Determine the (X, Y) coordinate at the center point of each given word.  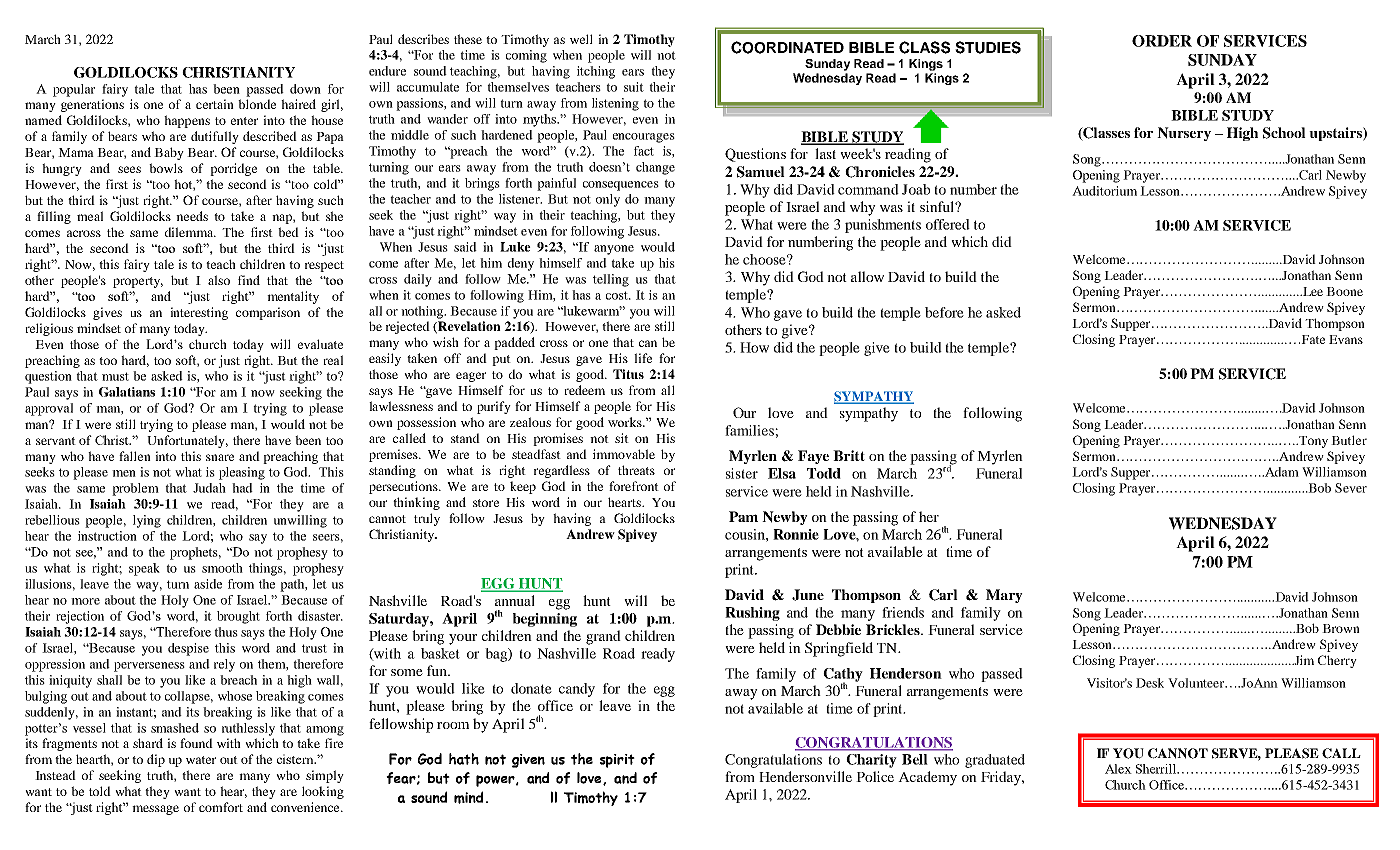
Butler (1349, 440)
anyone (614, 250)
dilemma (190, 232)
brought (238, 617)
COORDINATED (787, 47)
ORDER (1162, 41)
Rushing (752, 614)
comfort (221, 807)
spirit (617, 761)
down (305, 89)
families (750, 430)
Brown (1341, 628)
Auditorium (1104, 191)
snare (220, 457)
